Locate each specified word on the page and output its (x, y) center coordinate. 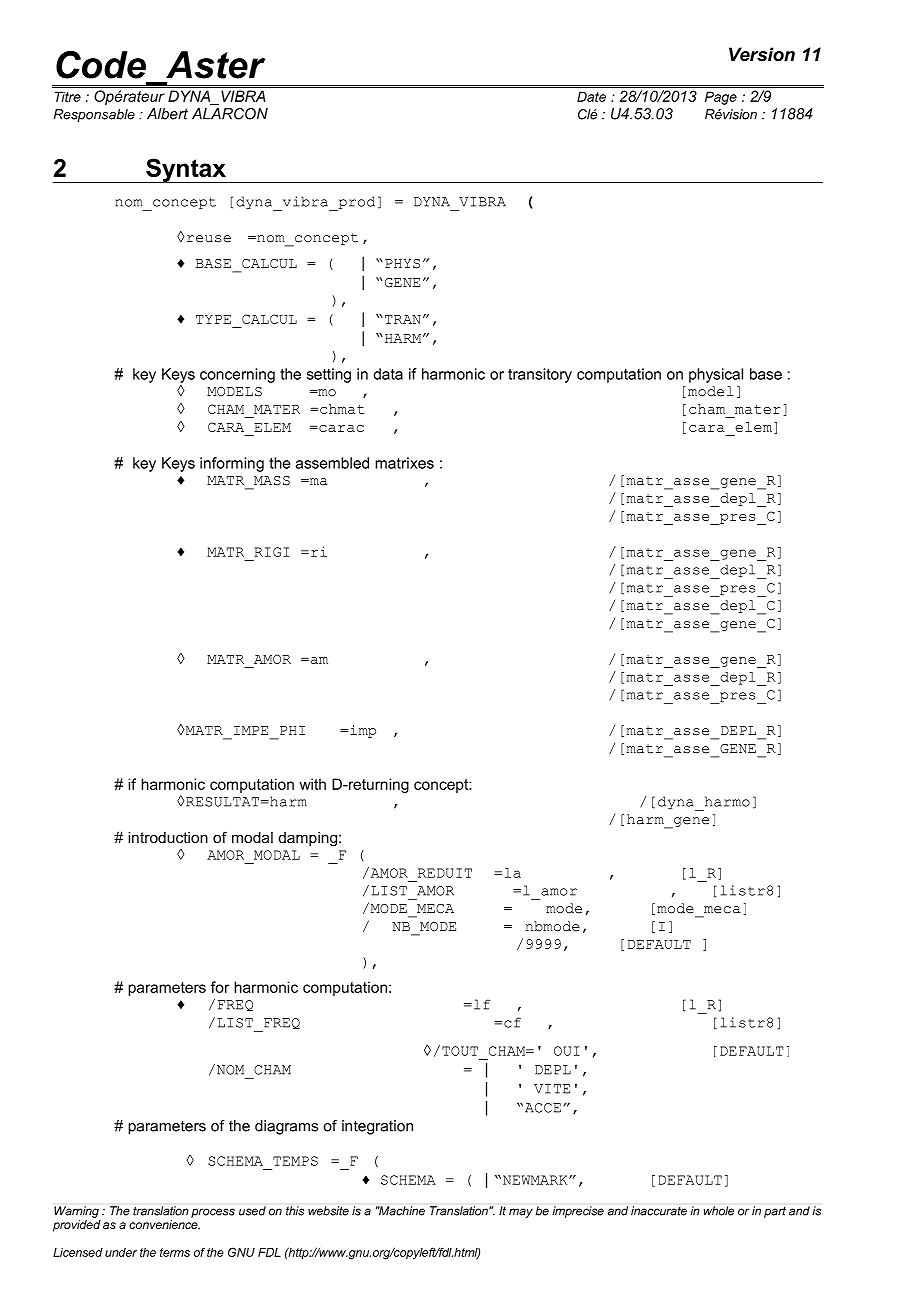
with (312, 784)
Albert (167, 114)
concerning (237, 375)
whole (718, 1211)
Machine (401, 1211)
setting (329, 375)
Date (591, 96)
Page (721, 98)
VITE (552, 1089)
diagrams (286, 1127)
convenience (164, 1224)
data (388, 374)
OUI (567, 1051)
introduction (168, 837)
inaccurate (659, 1211)
